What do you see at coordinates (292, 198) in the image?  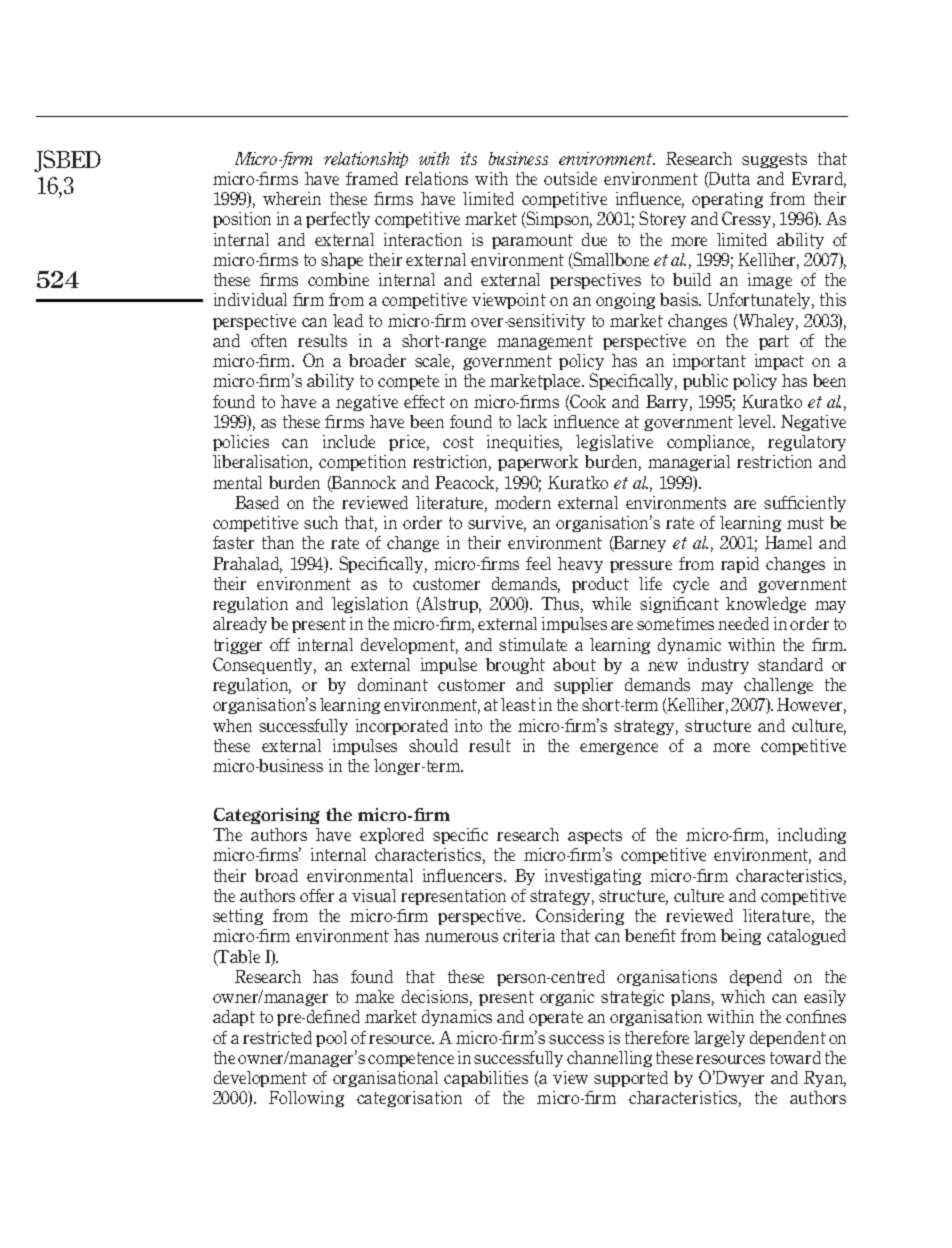 I see `wherein` at bounding box center [292, 198].
